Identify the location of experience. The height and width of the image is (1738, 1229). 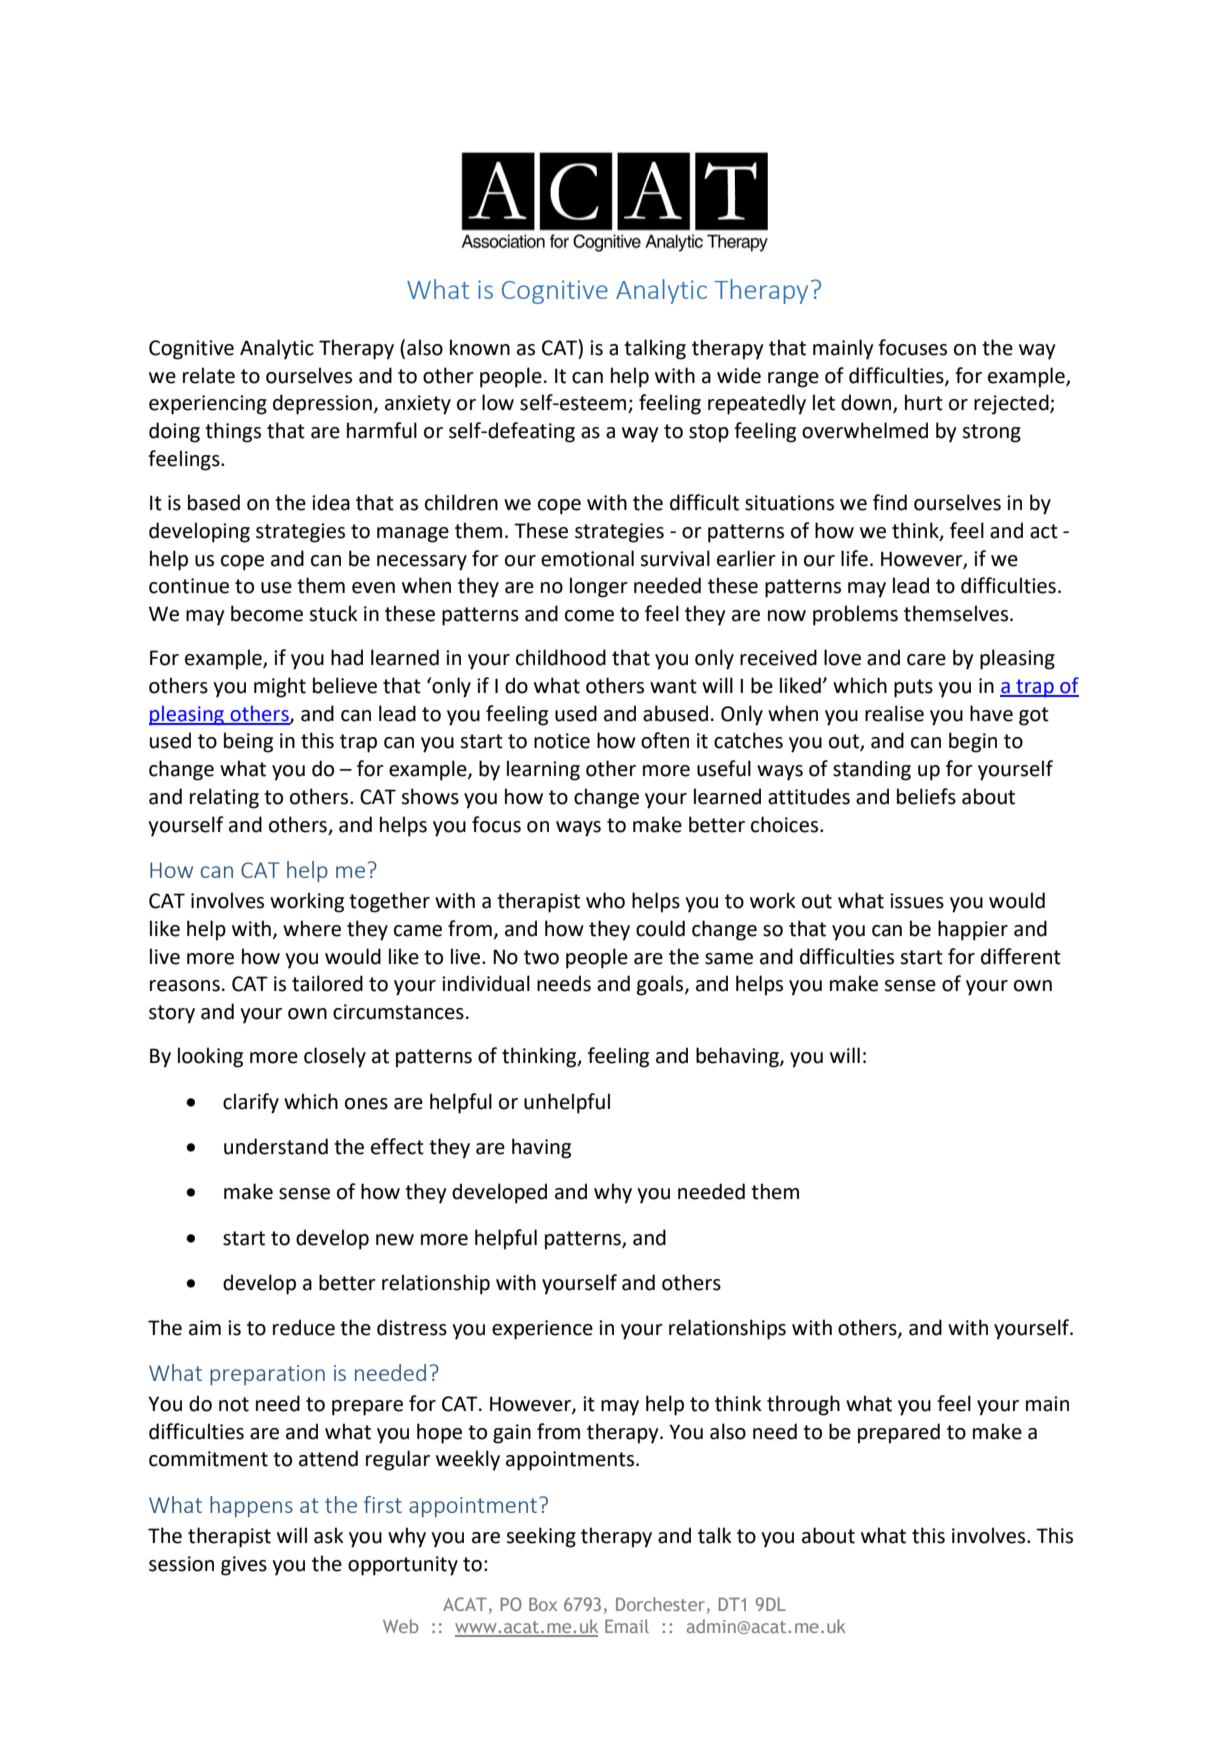
(542, 1330).
